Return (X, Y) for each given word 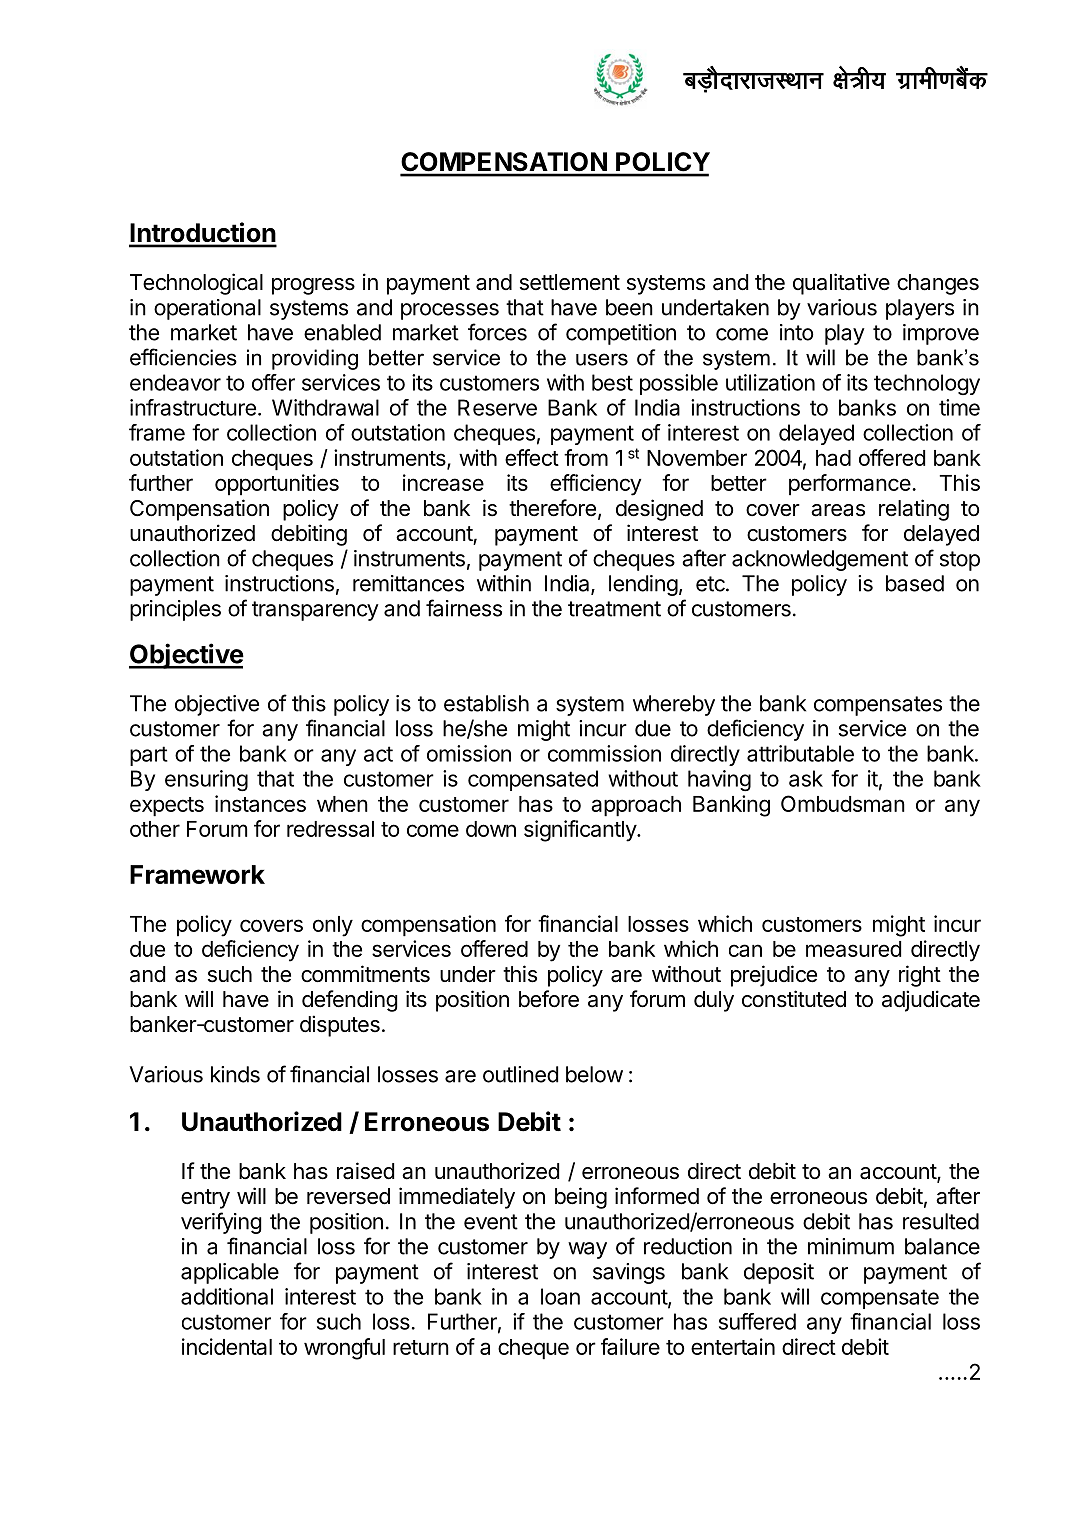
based (915, 583)
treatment (614, 609)
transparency (315, 611)
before (549, 999)
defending (350, 1001)
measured (853, 949)
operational (207, 309)
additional (227, 1296)
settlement (570, 282)
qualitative (841, 284)
